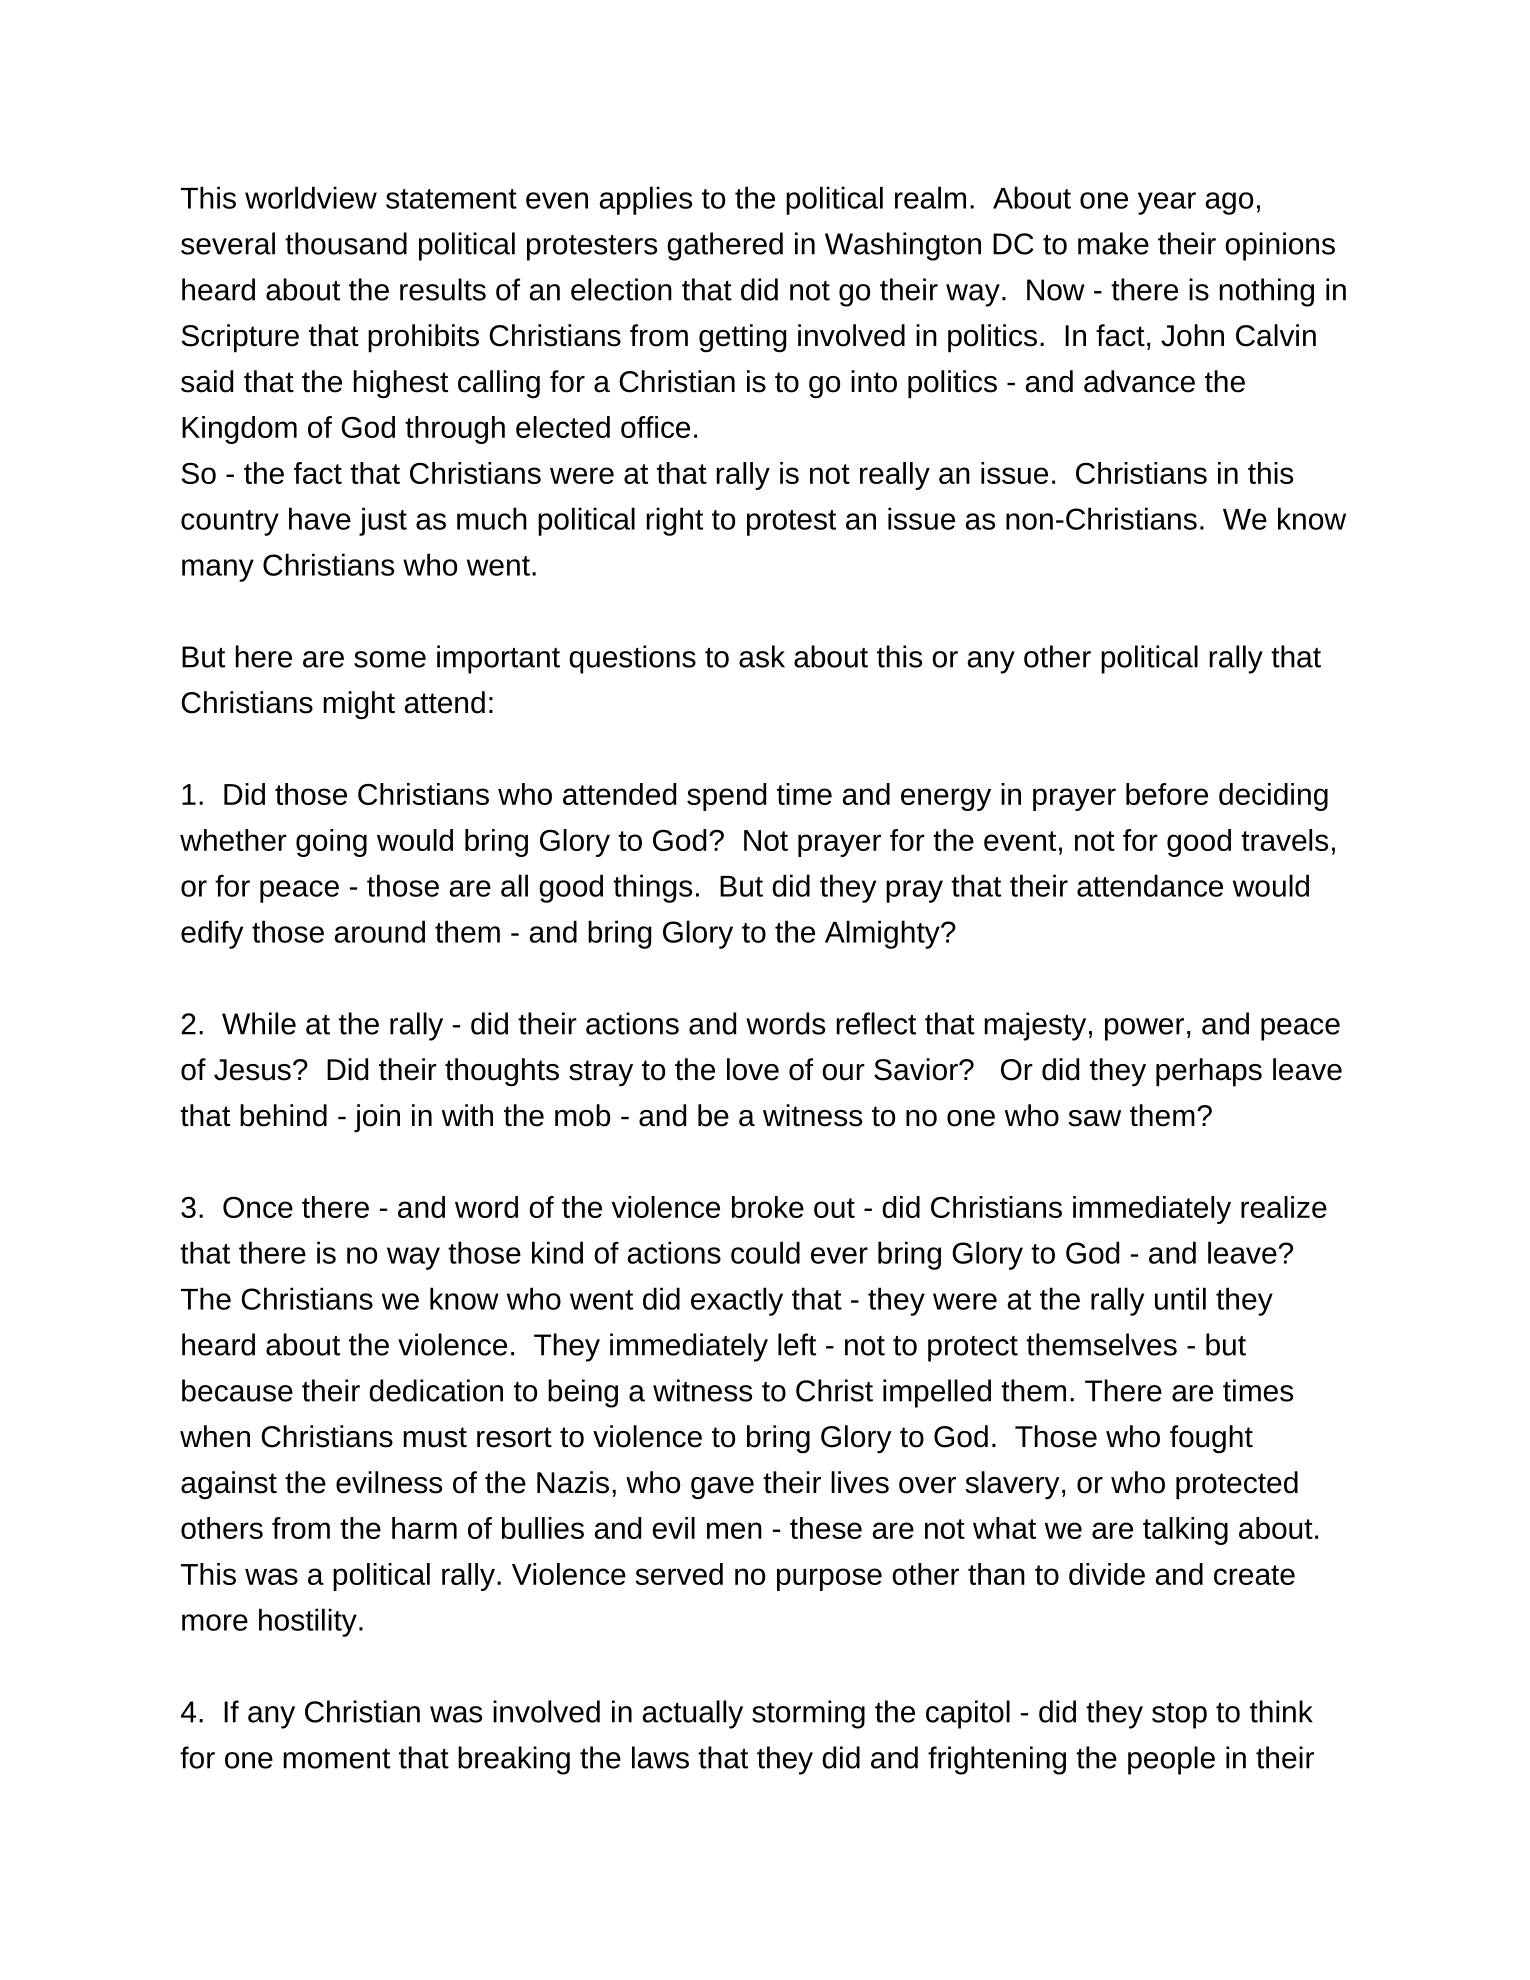  What do you see at coordinates (1179, 1716) in the page?
I see `stop` at bounding box center [1179, 1716].
